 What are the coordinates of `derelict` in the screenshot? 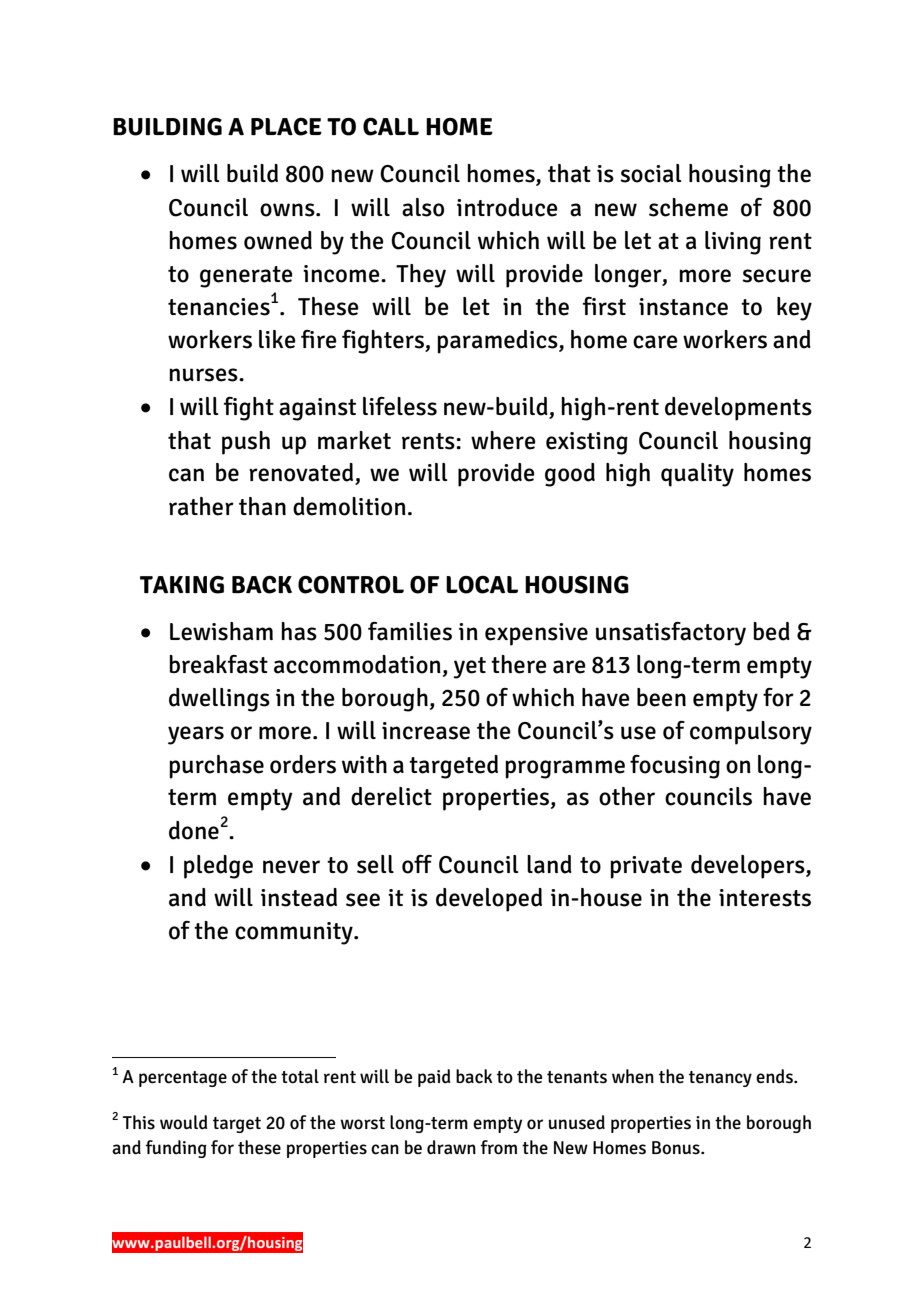 It's located at (391, 796).
